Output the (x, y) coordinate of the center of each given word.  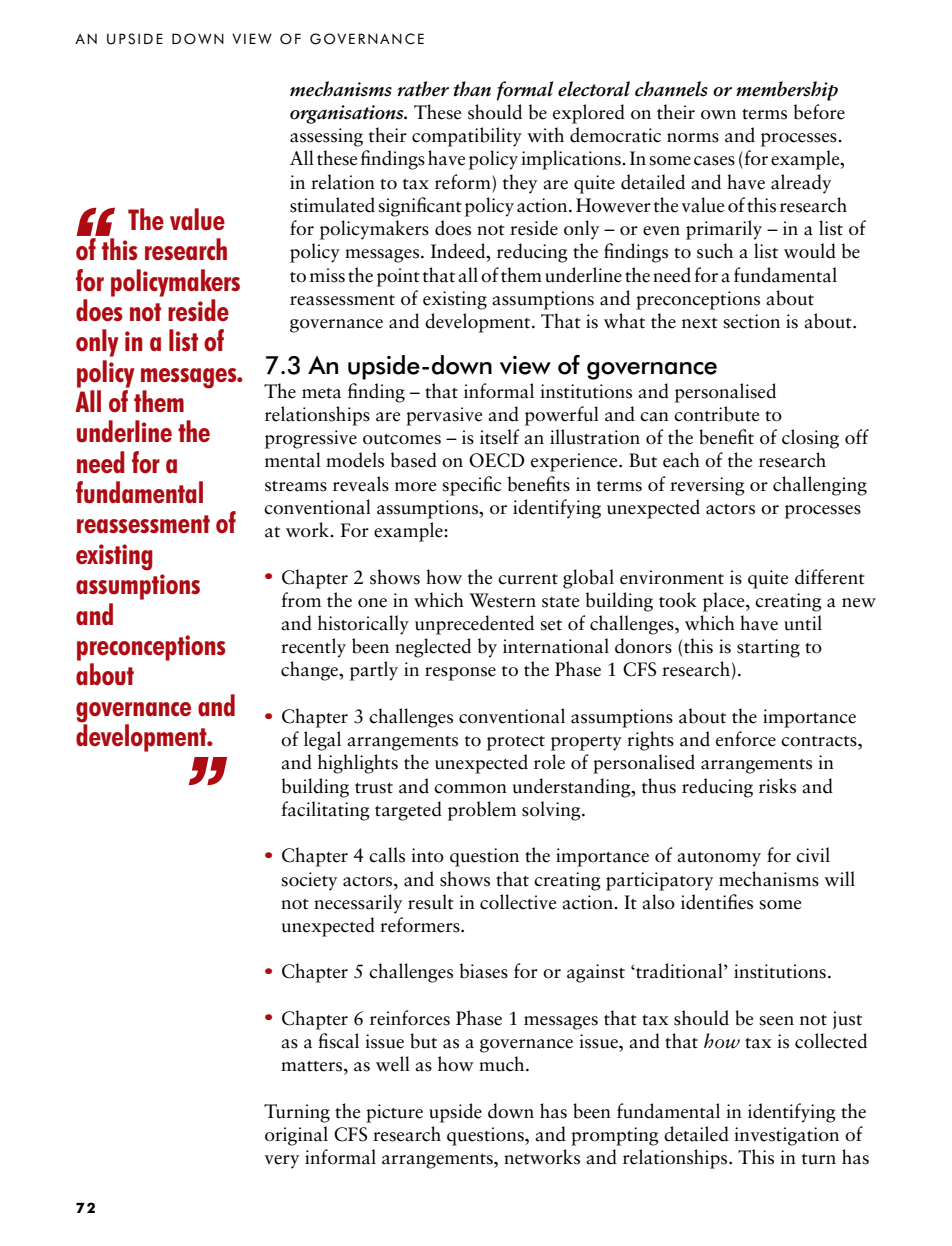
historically (363, 625)
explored (589, 114)
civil (813, 855)
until (803, 623)
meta (321, 393)
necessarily (358, 904)
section (751, 321)
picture (394, 1113)
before (819, 112)
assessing (326, 137)
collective (518, 902)
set (551, 625)
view (525, 365)
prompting (615, 1136)
